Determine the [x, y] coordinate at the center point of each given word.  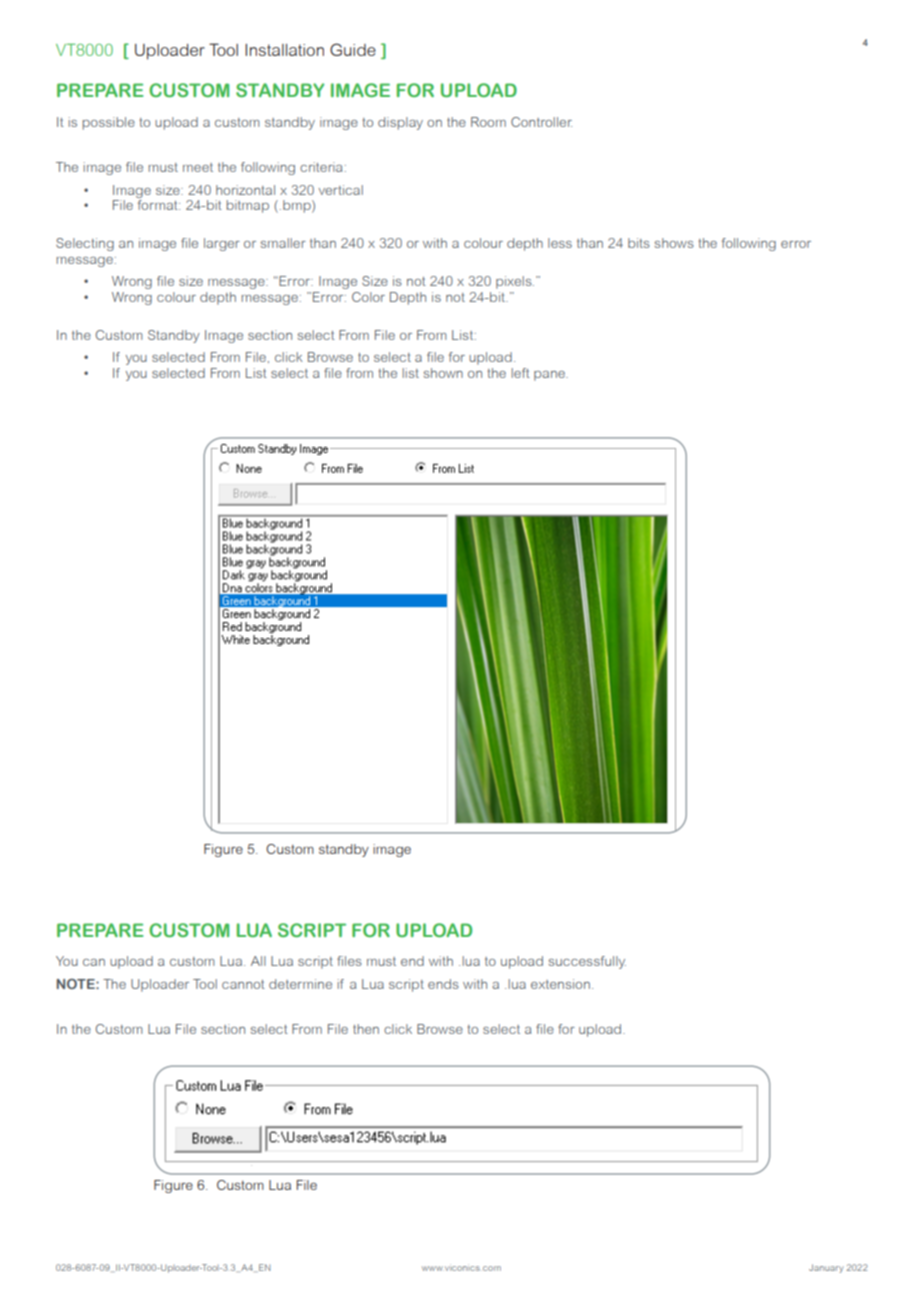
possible [109, 123]
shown [443, 373]
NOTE [77, 984]
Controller [541, 122]
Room [488, 122]
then [366, 1029]
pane [550, 376]
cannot [243, 984]
